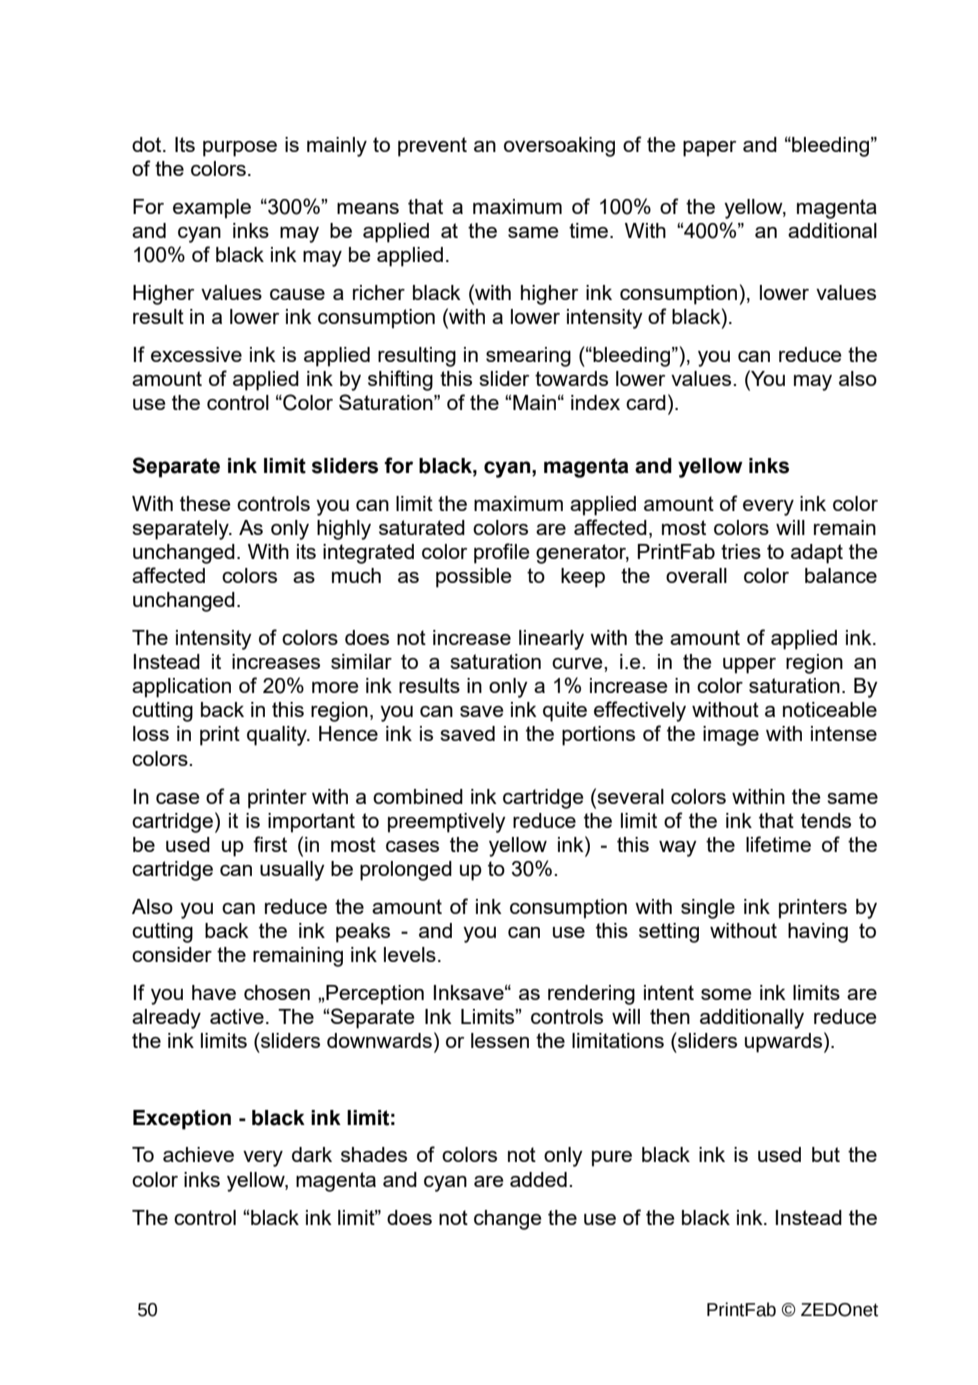 This document has width=978, height=1385. Describe the element at coordinates (432, 147) in the document. I see `prevent` at that location.
